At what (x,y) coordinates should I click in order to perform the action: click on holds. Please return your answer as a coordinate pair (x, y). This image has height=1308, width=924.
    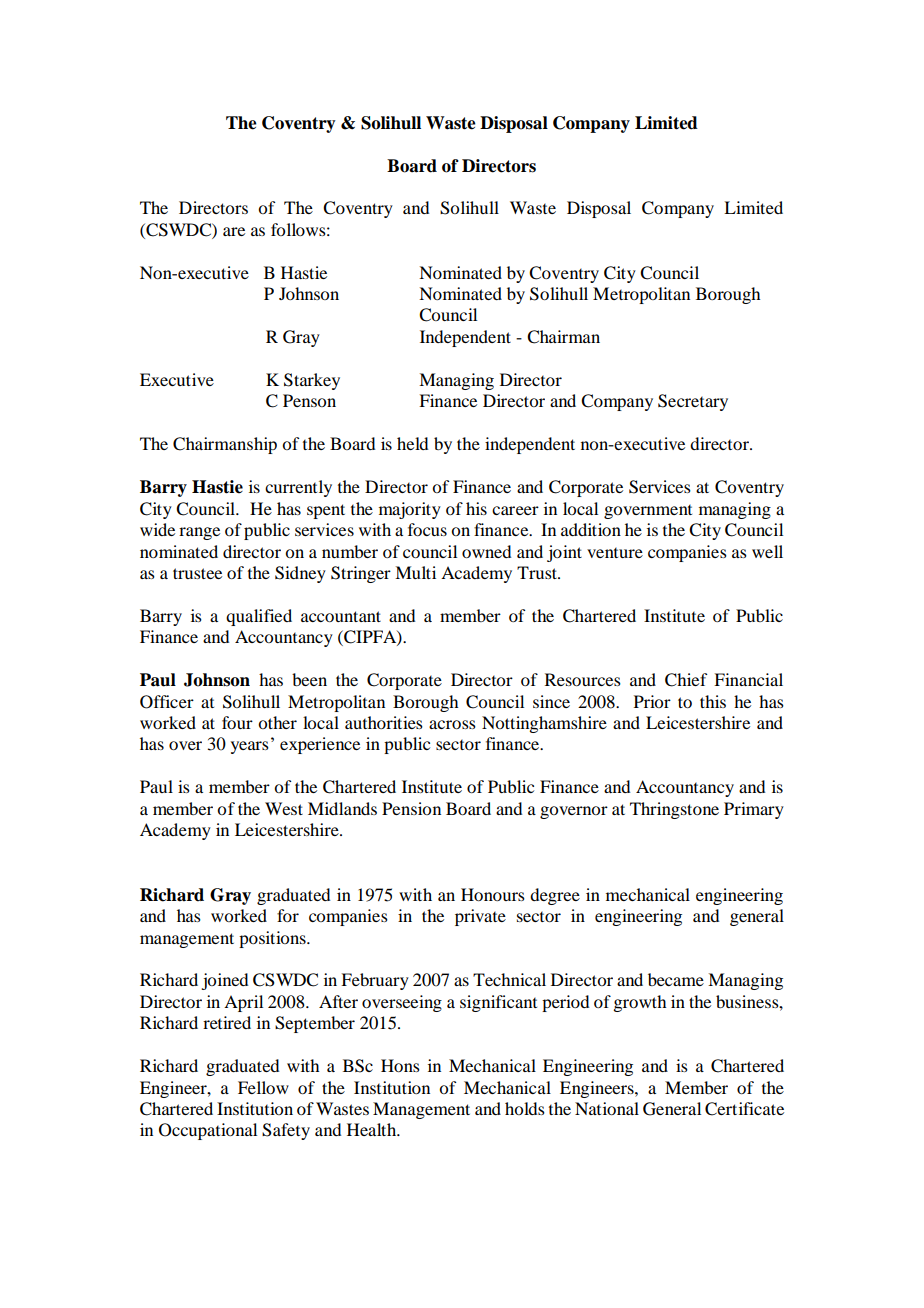
    Looking at the image, I should click on (525, 1108).
